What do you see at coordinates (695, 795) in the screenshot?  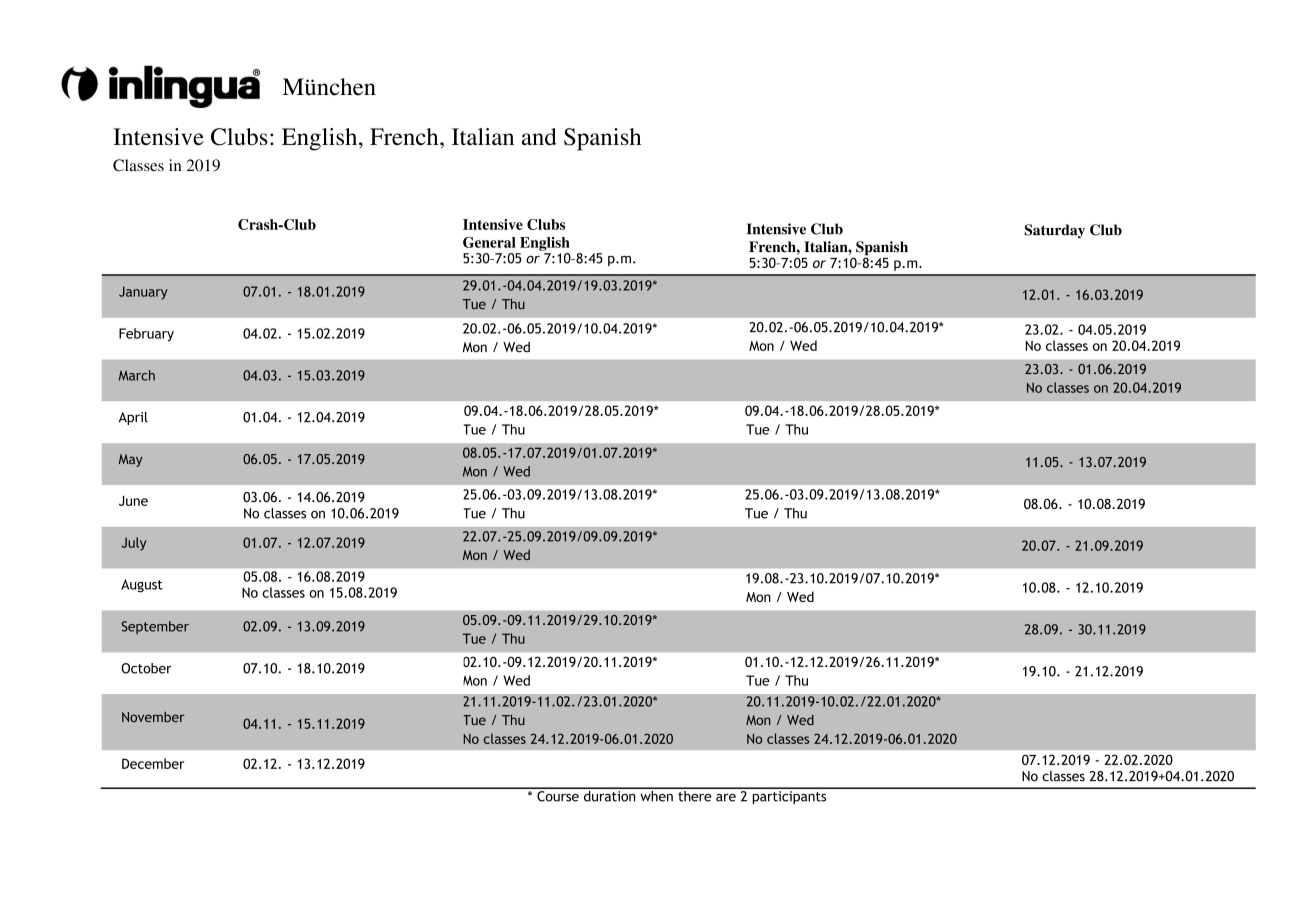 I see `there` at bounding box center [695, 795].
